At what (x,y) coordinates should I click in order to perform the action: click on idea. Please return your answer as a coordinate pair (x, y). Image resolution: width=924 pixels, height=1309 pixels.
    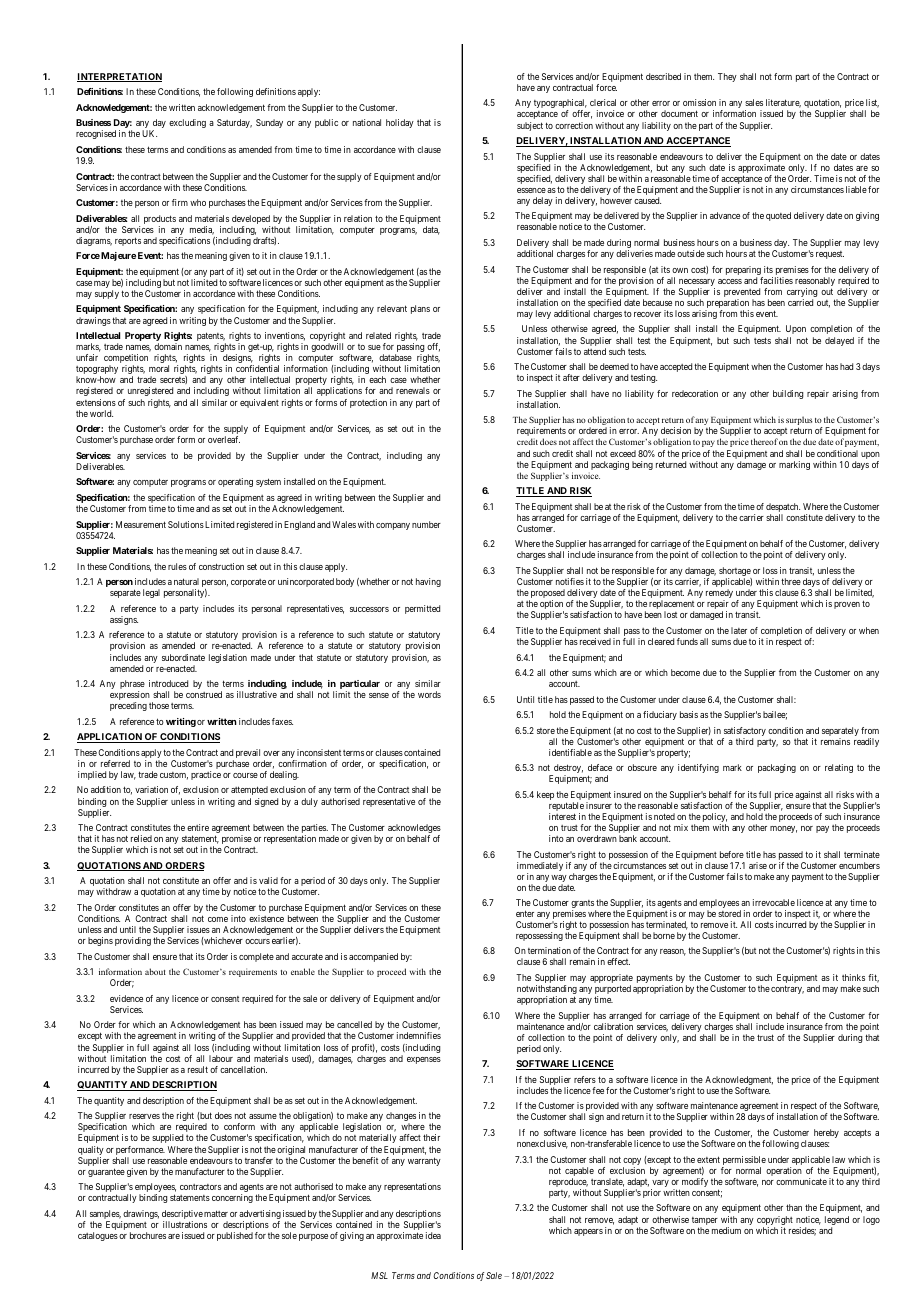
    Looking at the image, I should click on (433, 1235).
